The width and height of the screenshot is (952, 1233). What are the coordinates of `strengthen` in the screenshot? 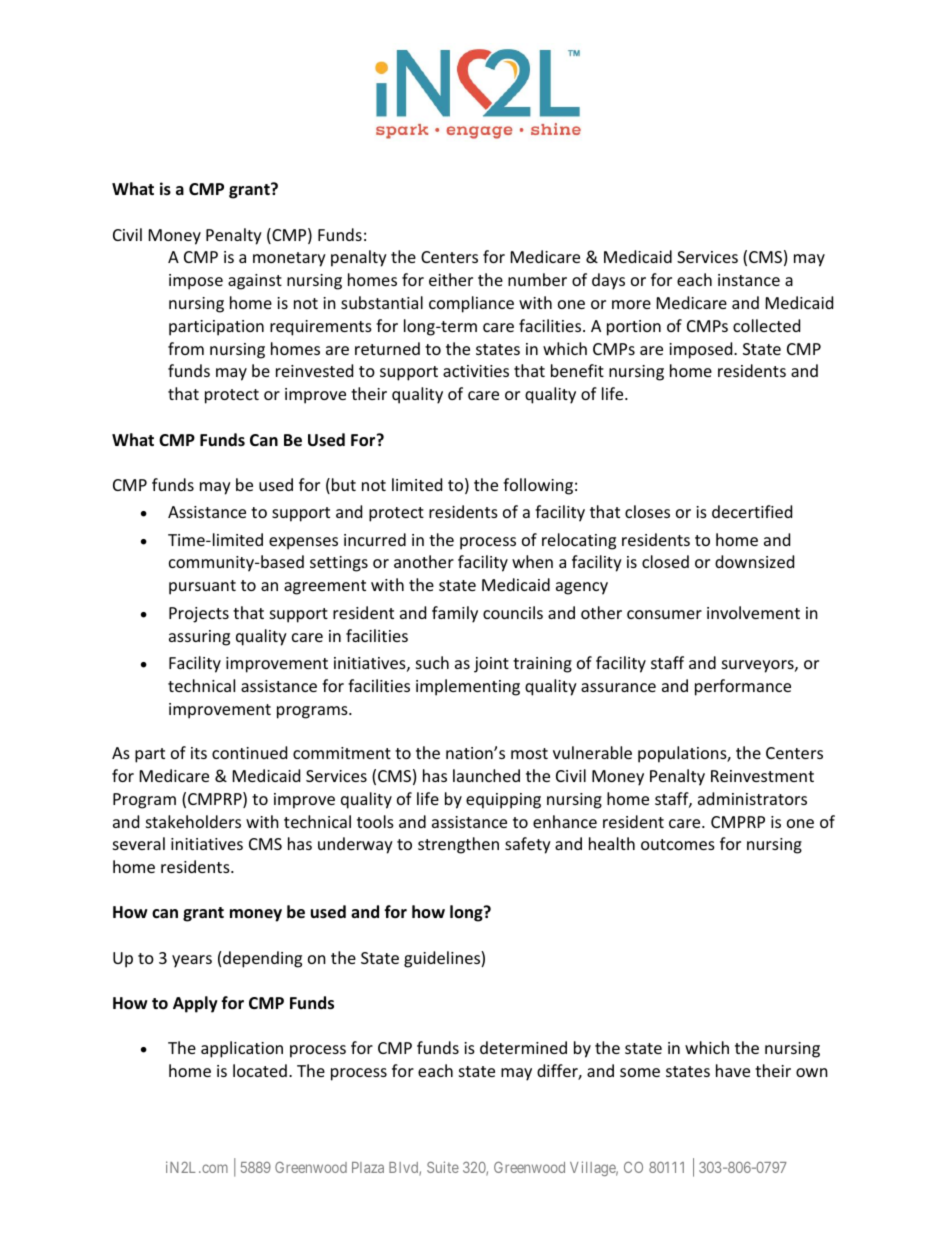 It's located at (458, 845).
